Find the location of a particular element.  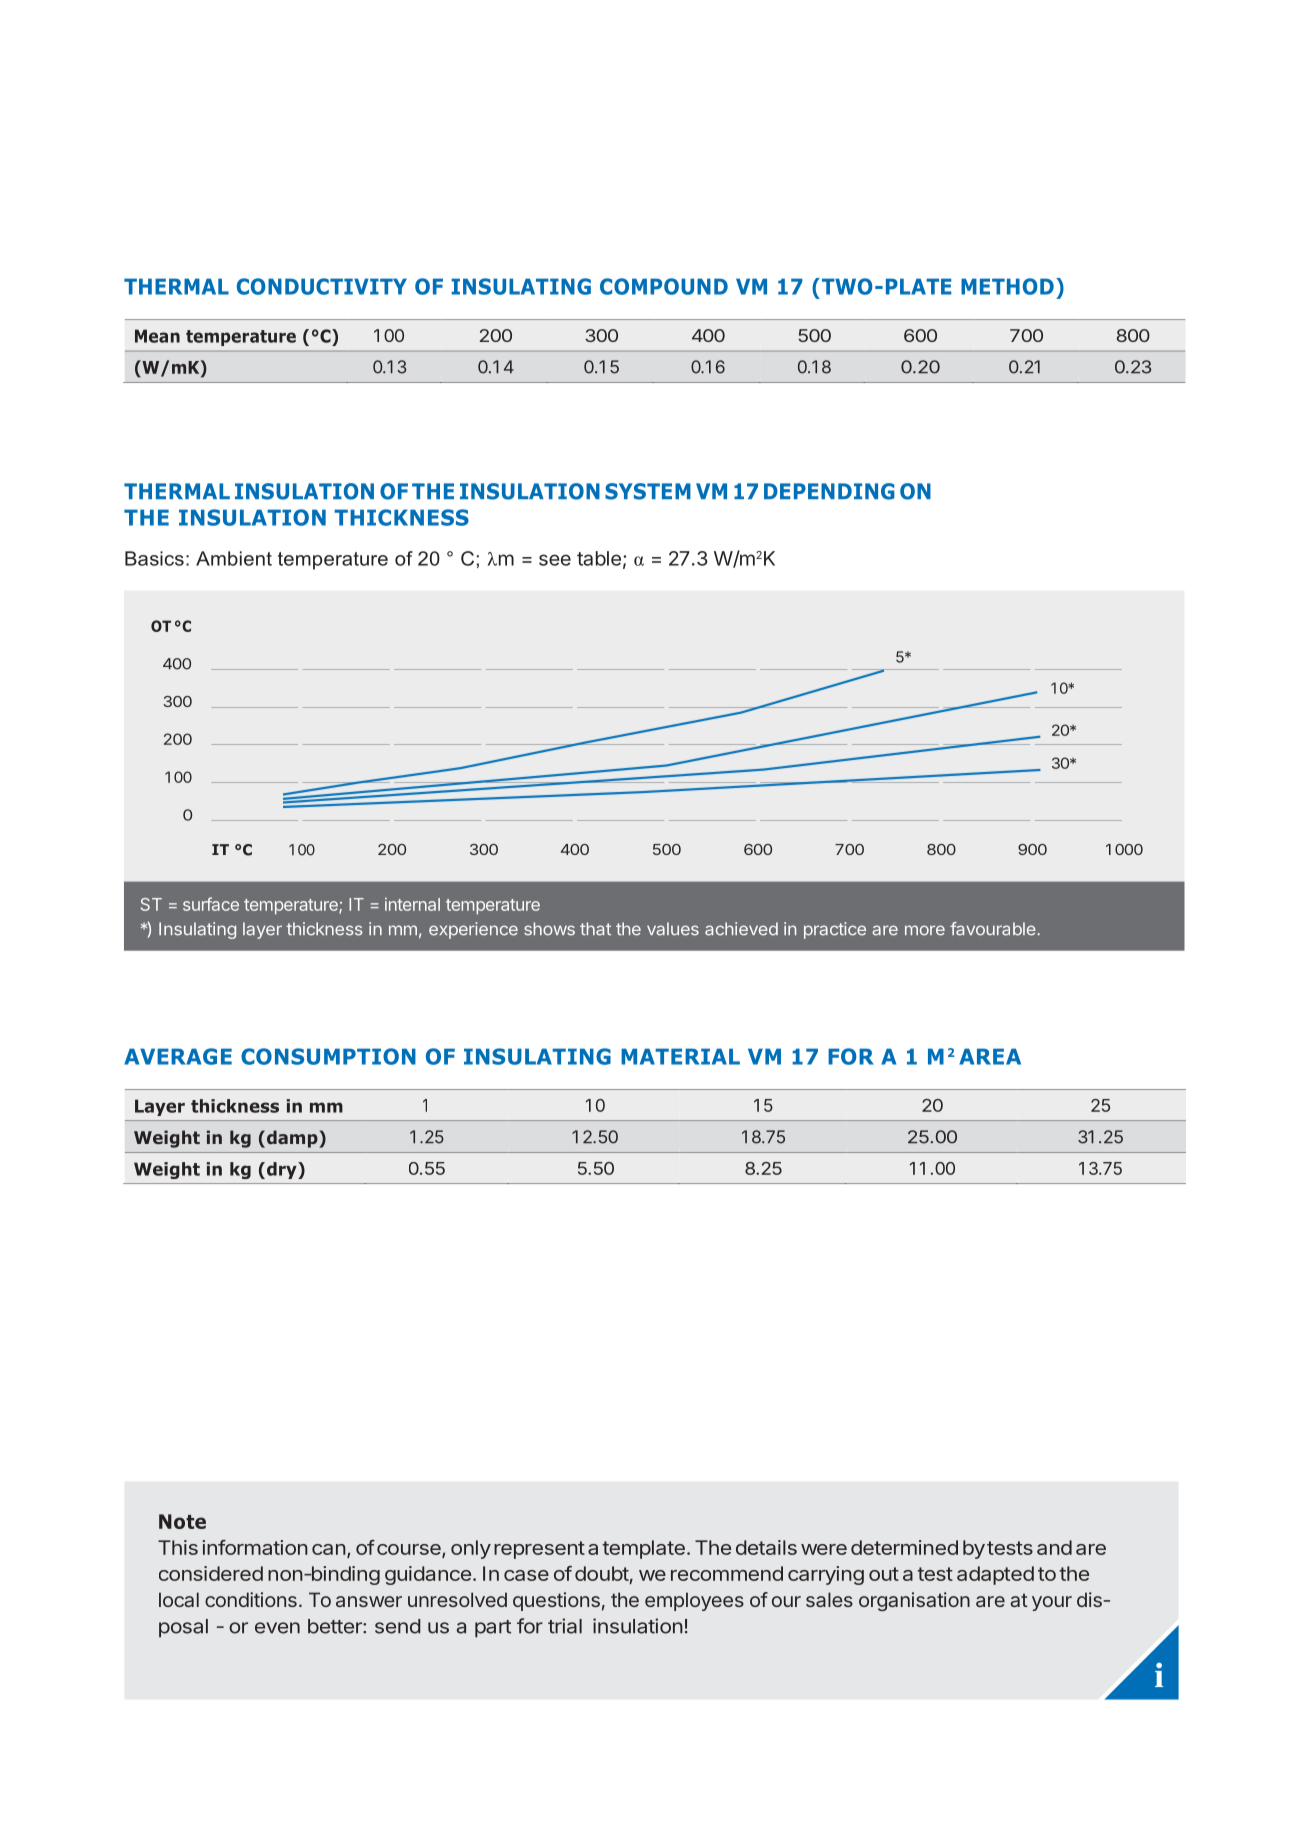

surface is located at coordinates (211, 904).
